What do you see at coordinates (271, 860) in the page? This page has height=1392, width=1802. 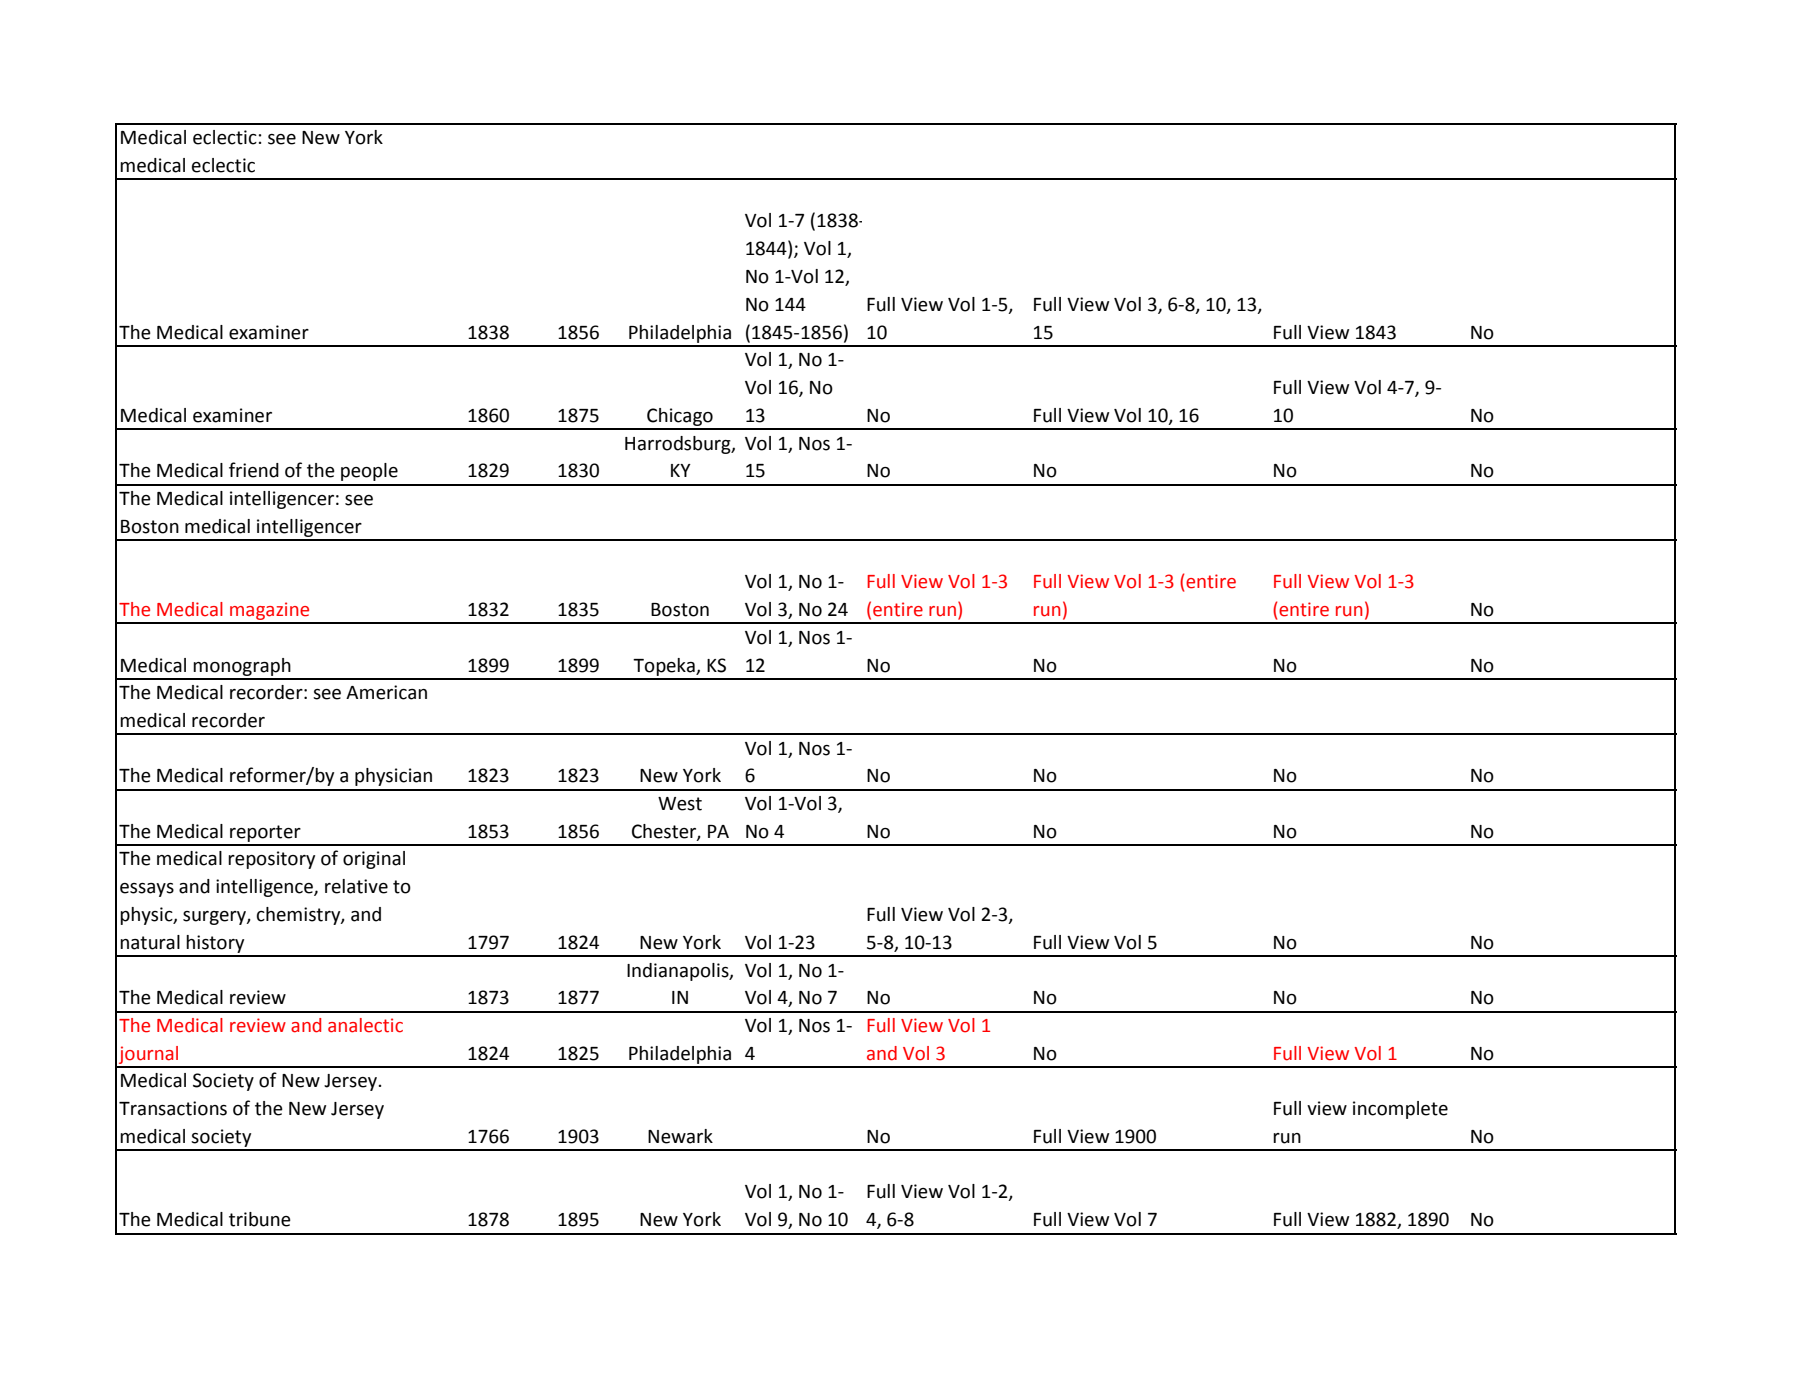 I see `repository` at bounding box center [271, 860].
